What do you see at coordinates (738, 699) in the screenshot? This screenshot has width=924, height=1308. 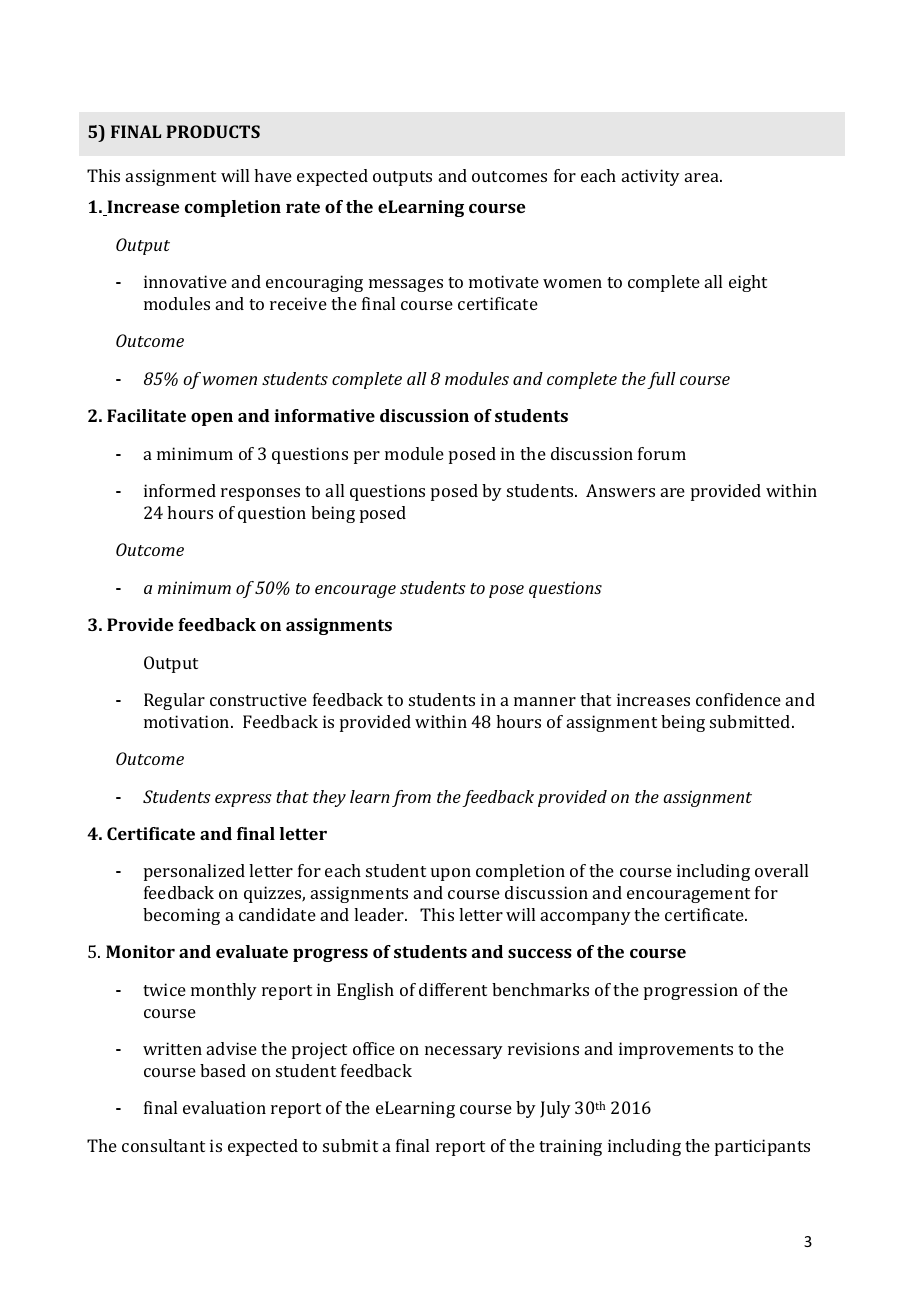 I see `confidence` at bounding box center [738, 699].
